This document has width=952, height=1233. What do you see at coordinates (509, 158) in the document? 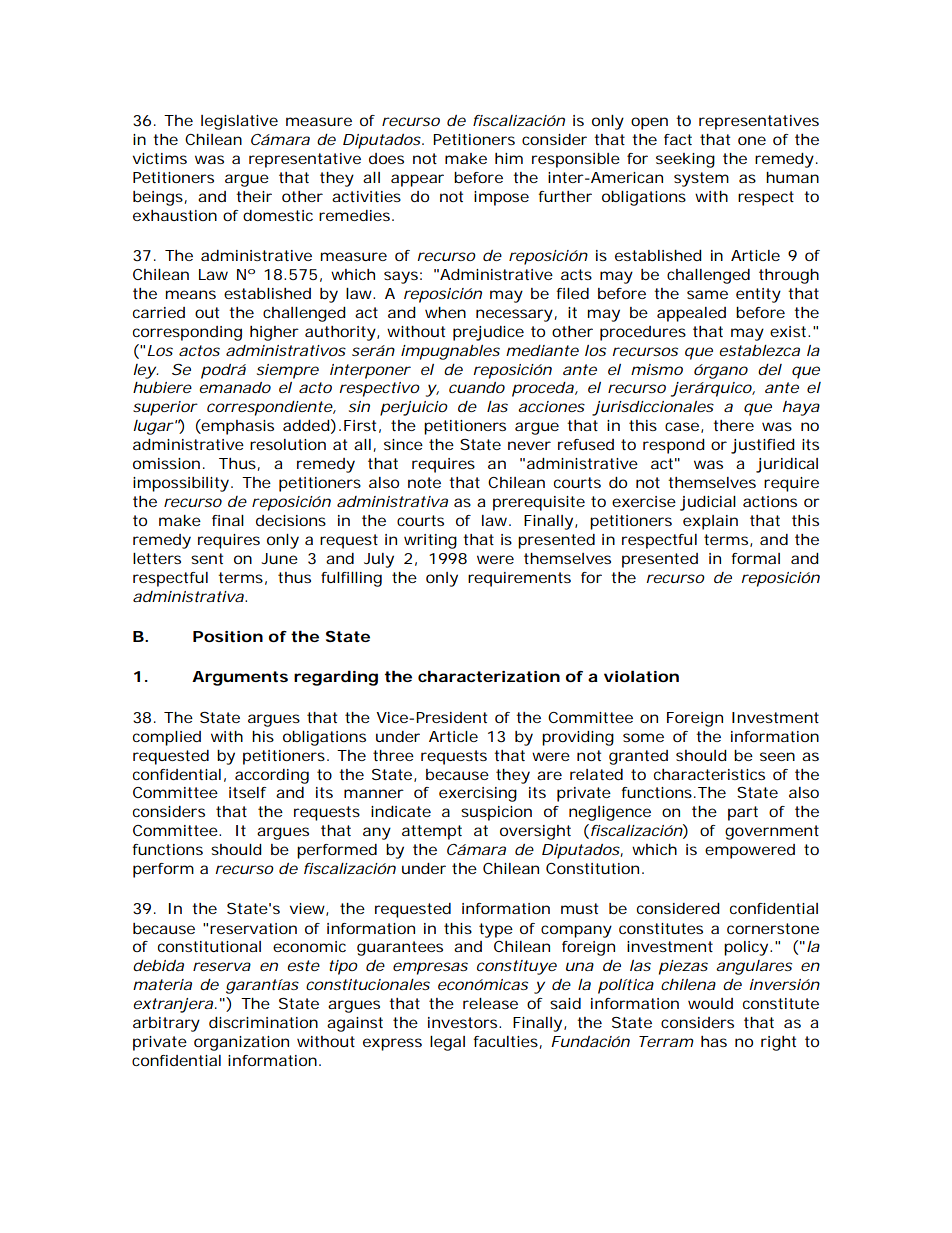
I see `him` at bounding box center [509, 158].
